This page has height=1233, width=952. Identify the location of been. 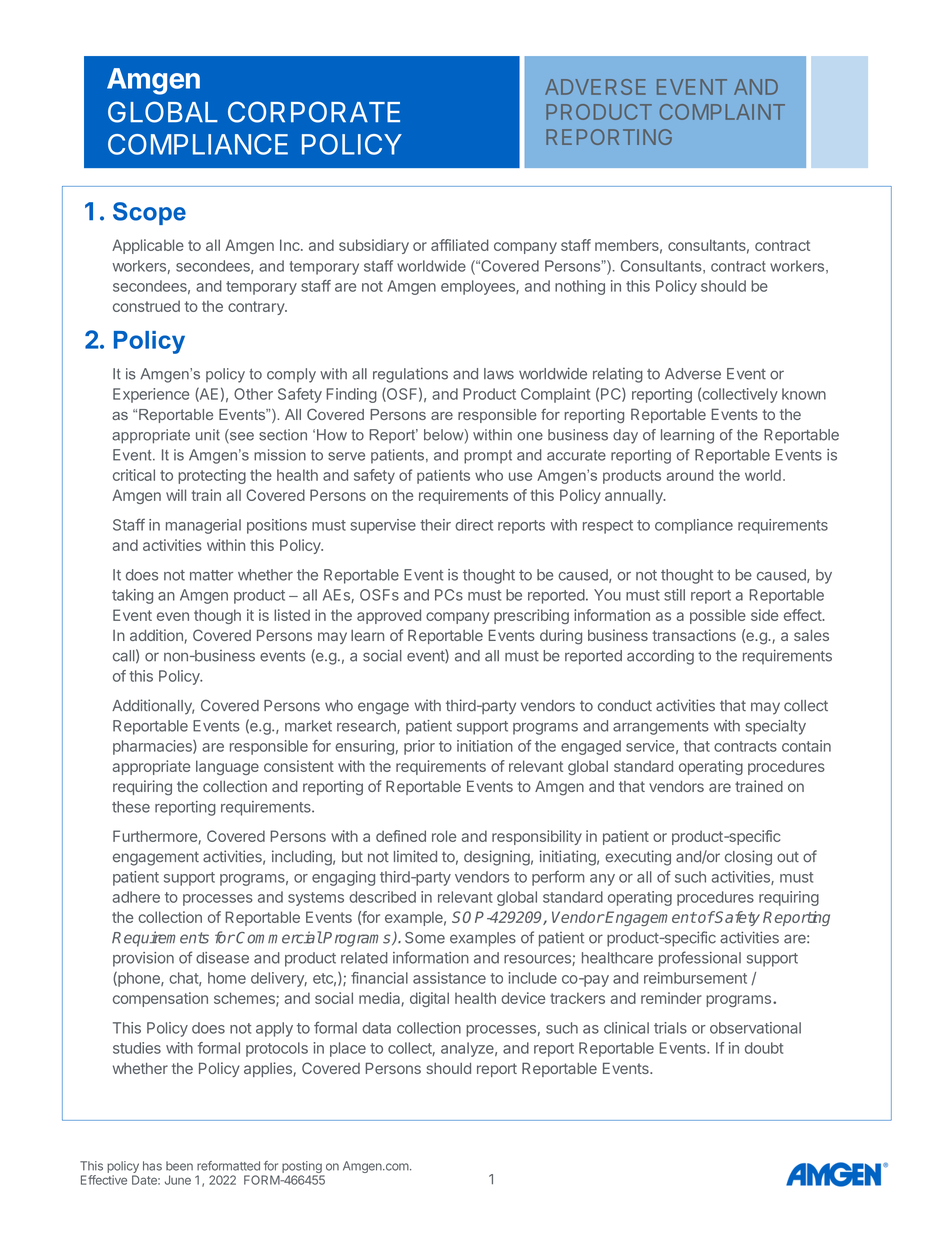
(179, 1166).
